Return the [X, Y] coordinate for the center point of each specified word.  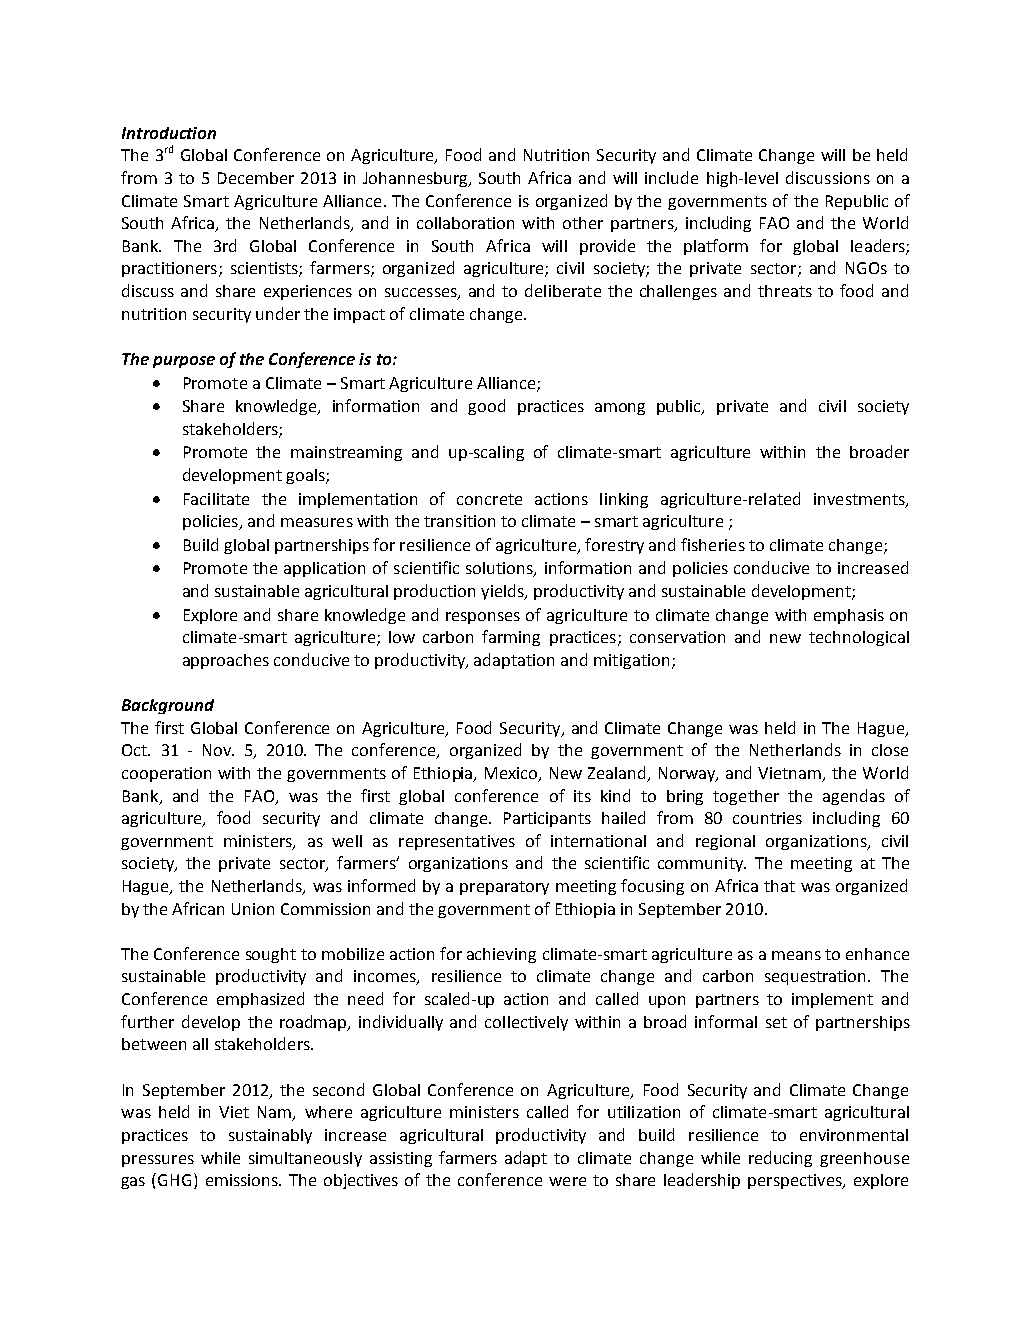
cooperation [166, 774]
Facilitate [216, 499]
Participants [547, 819]
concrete [489, 499]
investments [860, 500]
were [567, 1181]
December [256, 178]
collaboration [465, 223]
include [671, 177]
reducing [780, 1159]
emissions [243, 1180]
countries [767, 818]
